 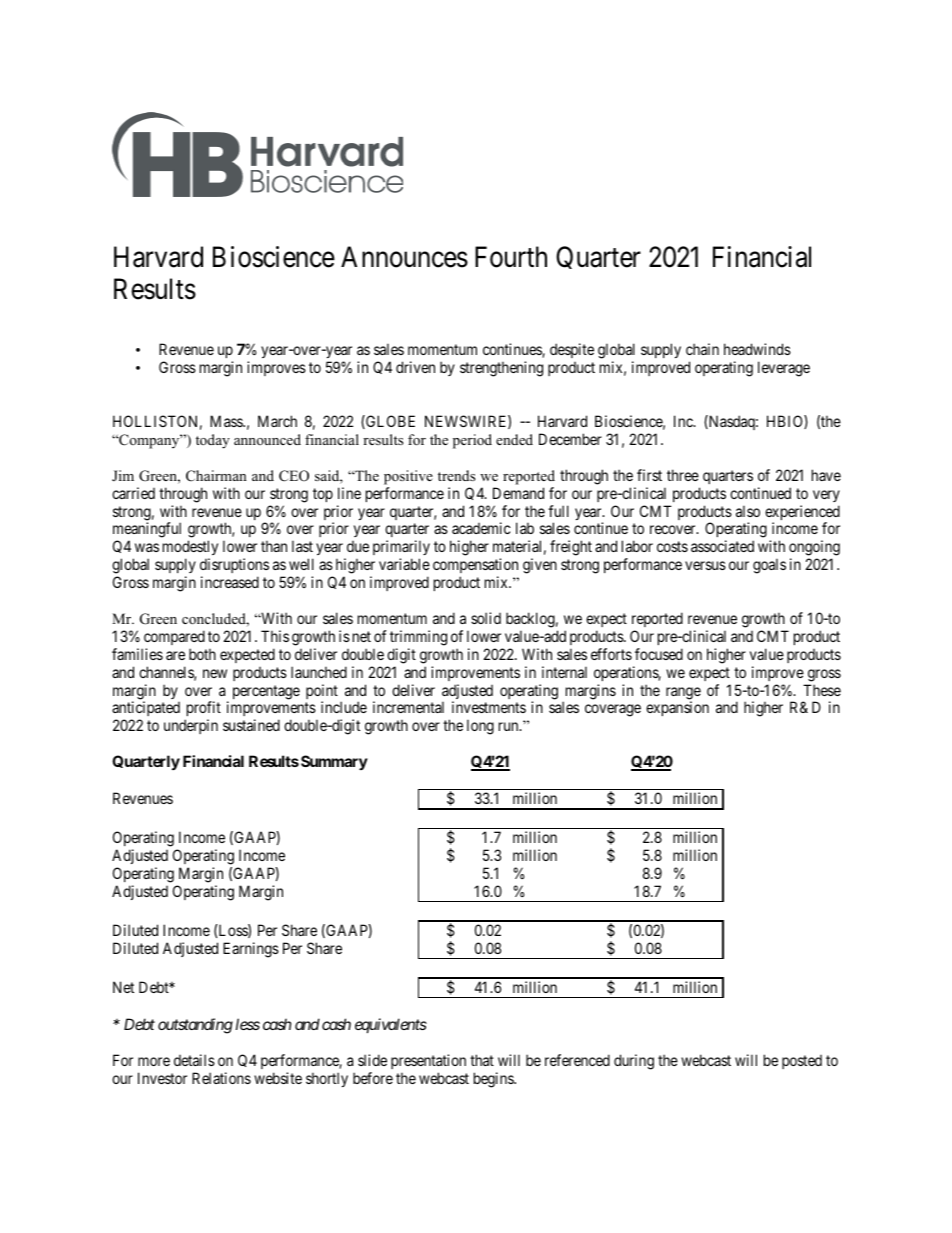 What do you see at coordinates (194, 1060) in the screenshot?
I see `details` at bounding box center [194, 1060].
